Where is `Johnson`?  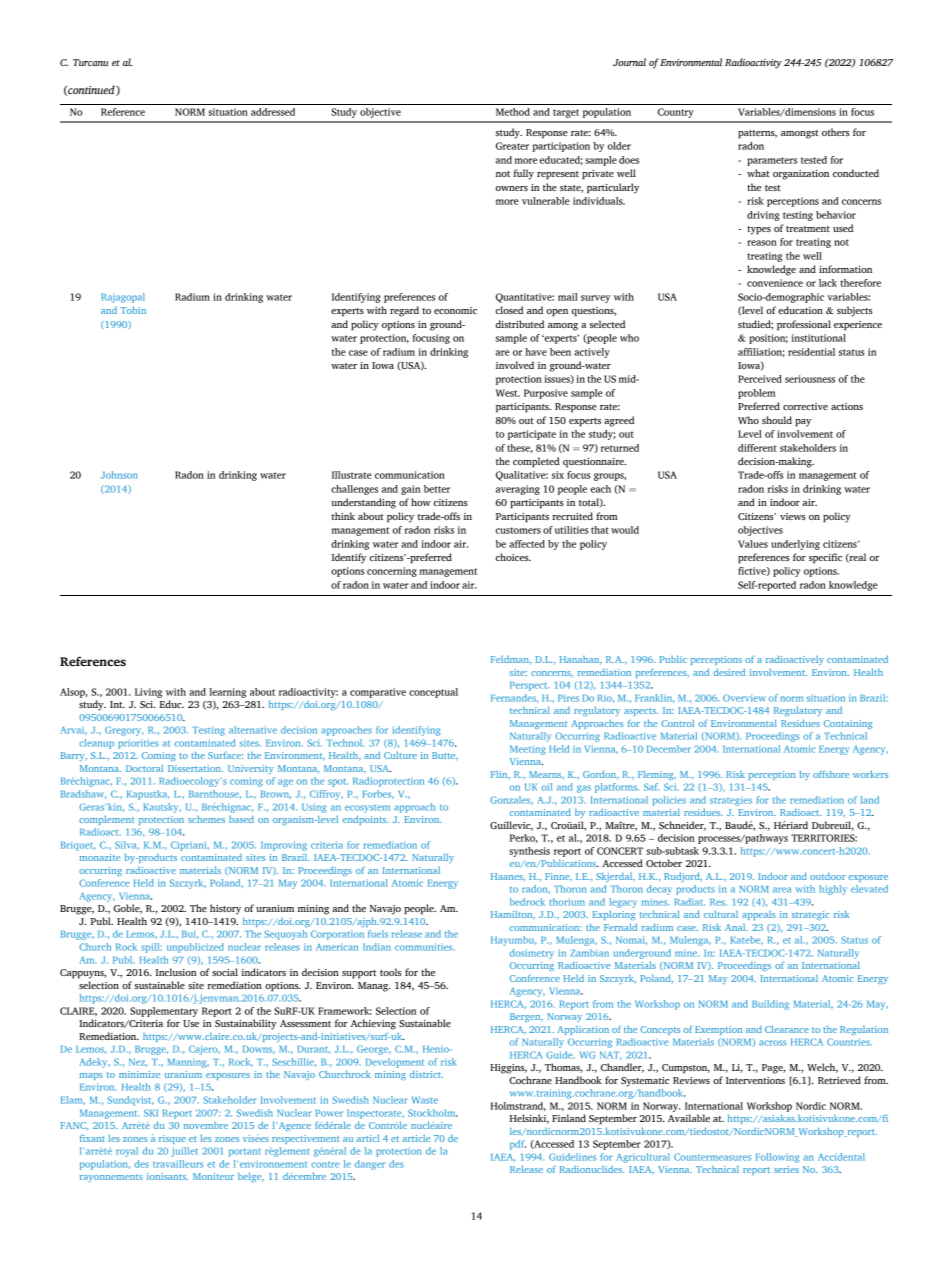 Johnson is located at coordinates (119, 475).
